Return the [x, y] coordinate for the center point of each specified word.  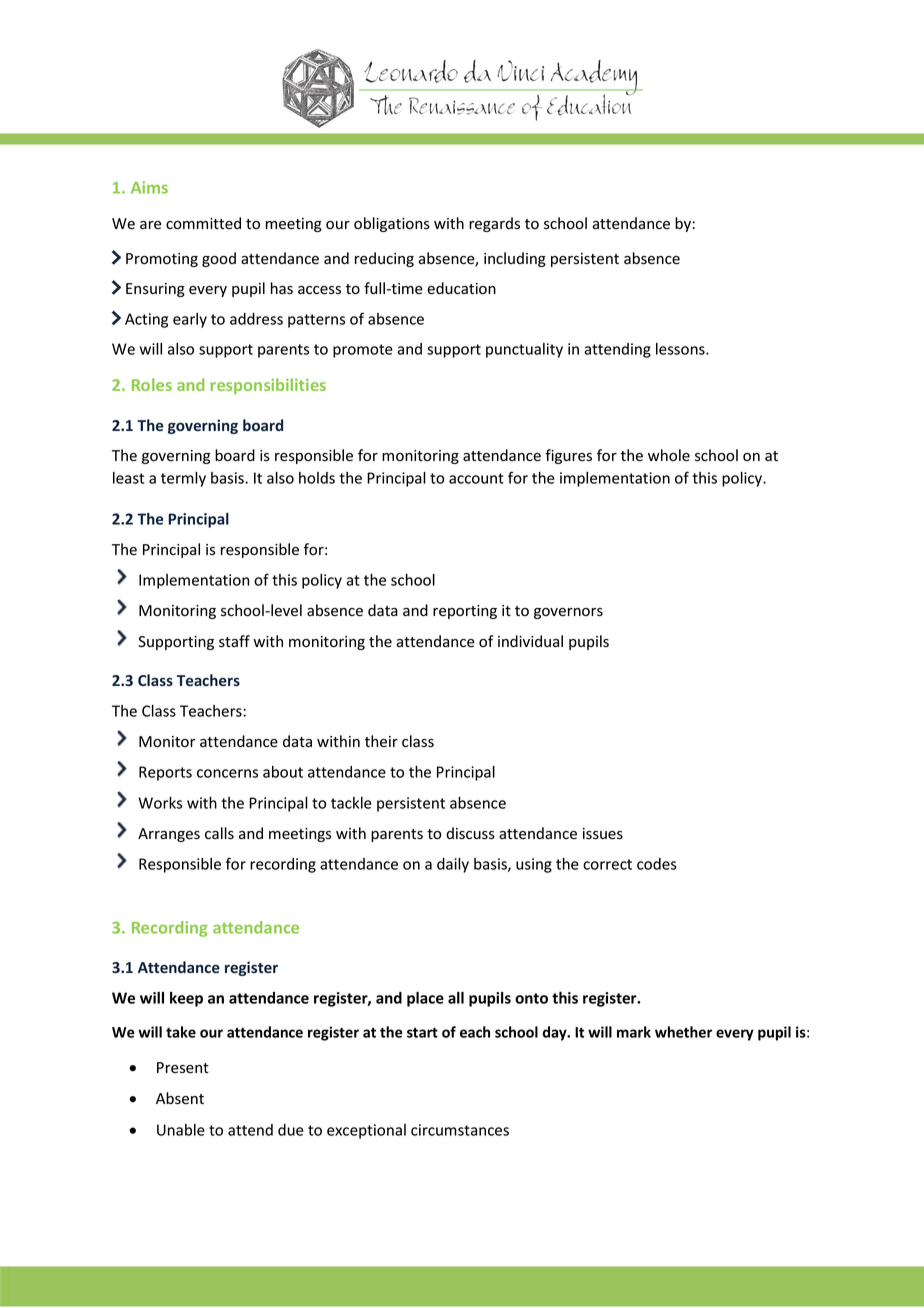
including [515, 259]
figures [568, 456]
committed [203, 223]
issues [603, 834]
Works [160, 803]
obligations [392, 224]
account [476, 478]
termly [183, 479]
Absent [180, 1098]
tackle [351, 803]
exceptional [366, 1131]
